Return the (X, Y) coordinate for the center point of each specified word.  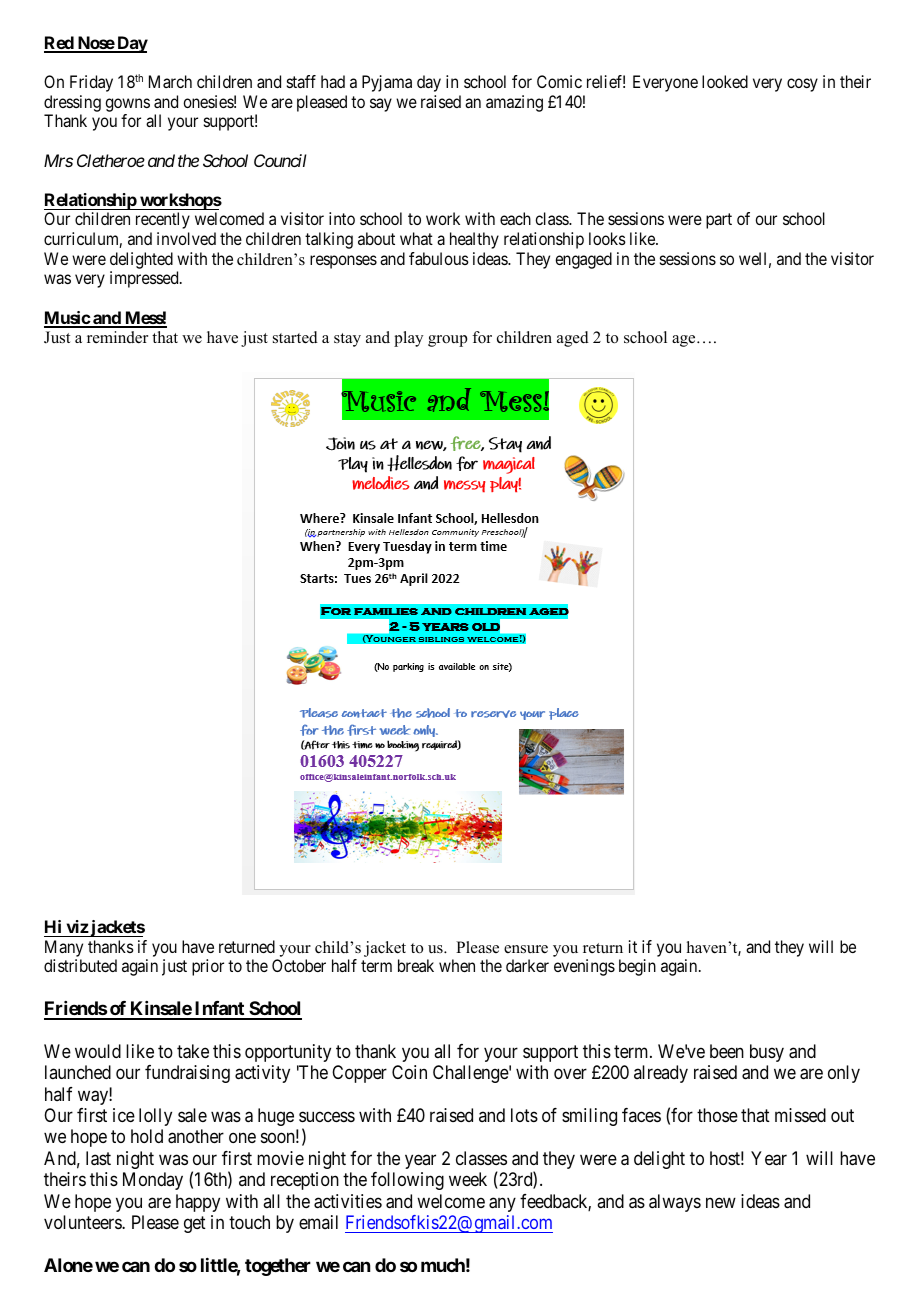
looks (607, 238)
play (408, 339)
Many (64, 948)
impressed (145, 279)
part (719, 221)
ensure (526, 949)
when (457, 965)
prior (208, 967)
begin (637, 967)
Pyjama (387, 83)
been (727, 1051)
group (447, 341)
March (170, 81)
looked (725, 81)
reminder (117, 337)
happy (198, 1203)
